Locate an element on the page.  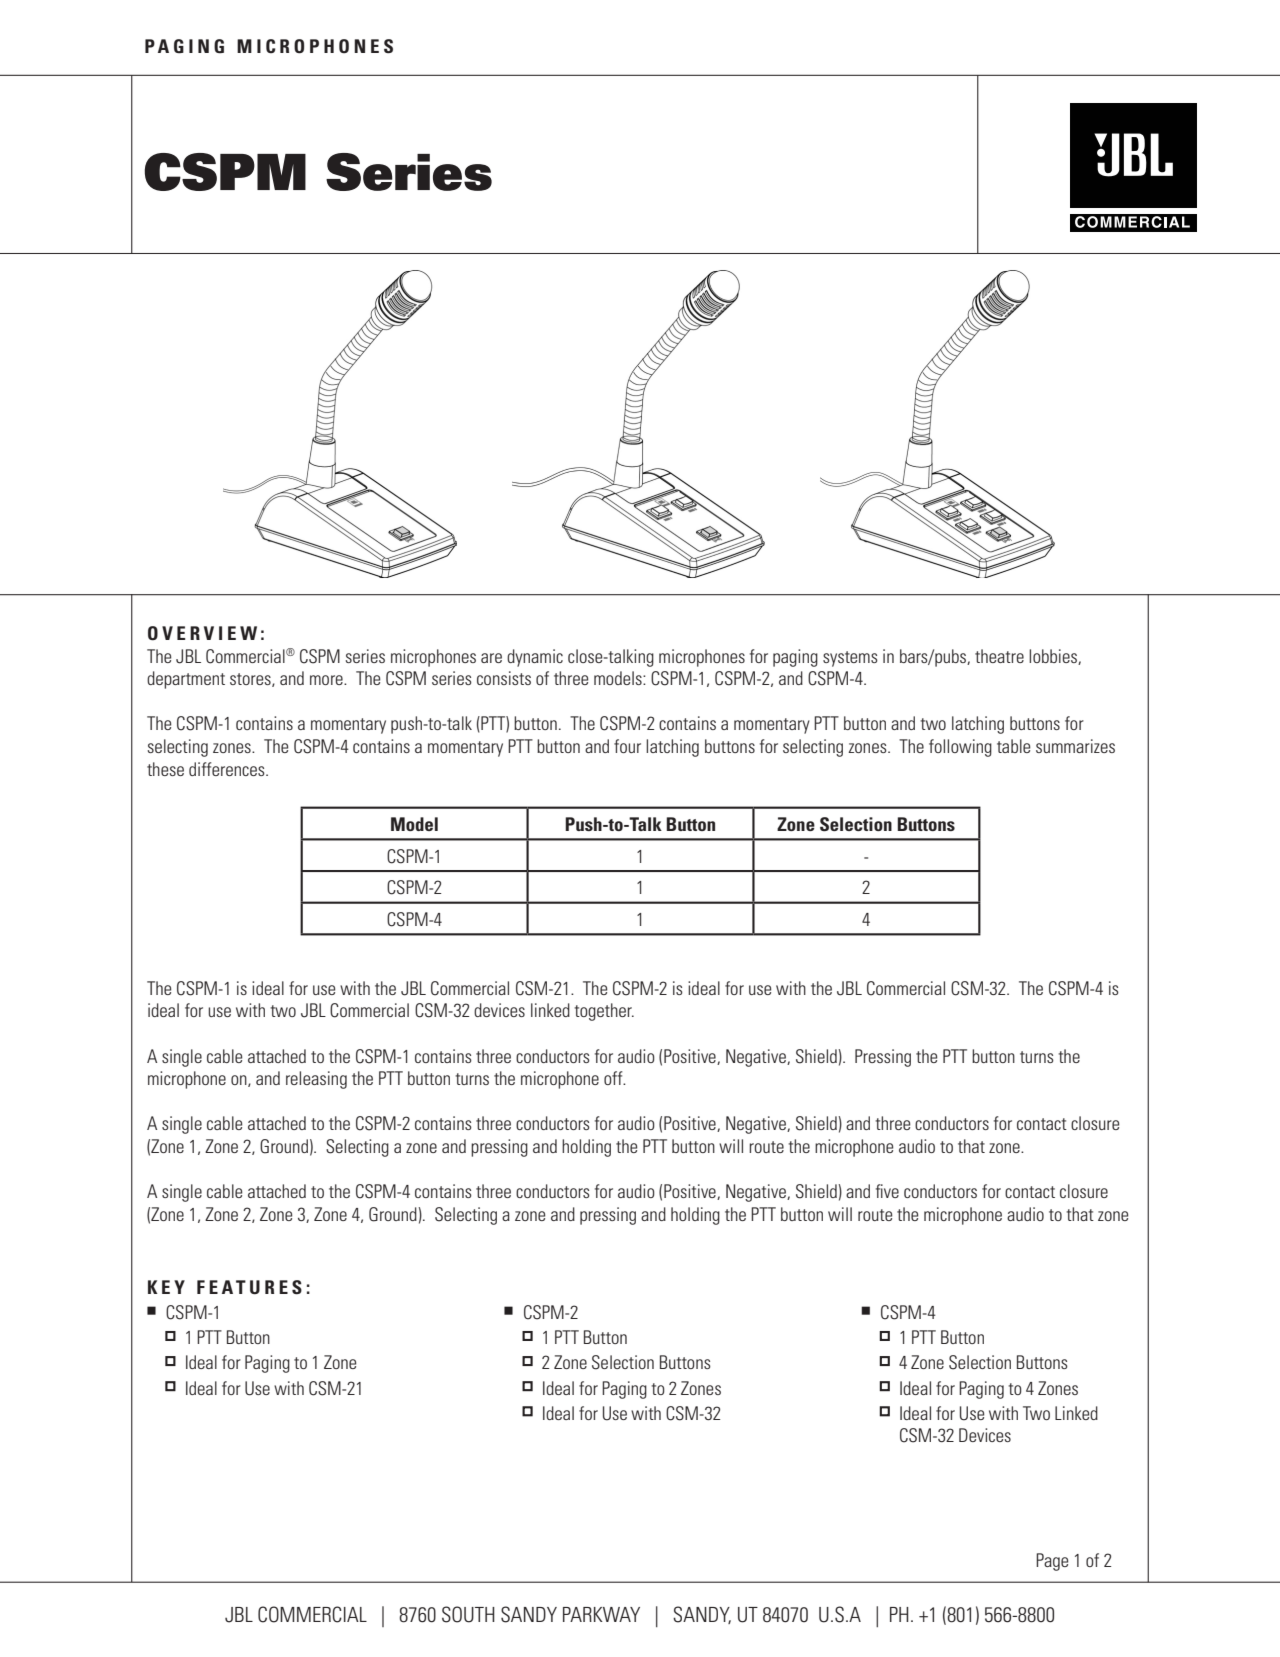
South is located at coordinates (468, 1614).
